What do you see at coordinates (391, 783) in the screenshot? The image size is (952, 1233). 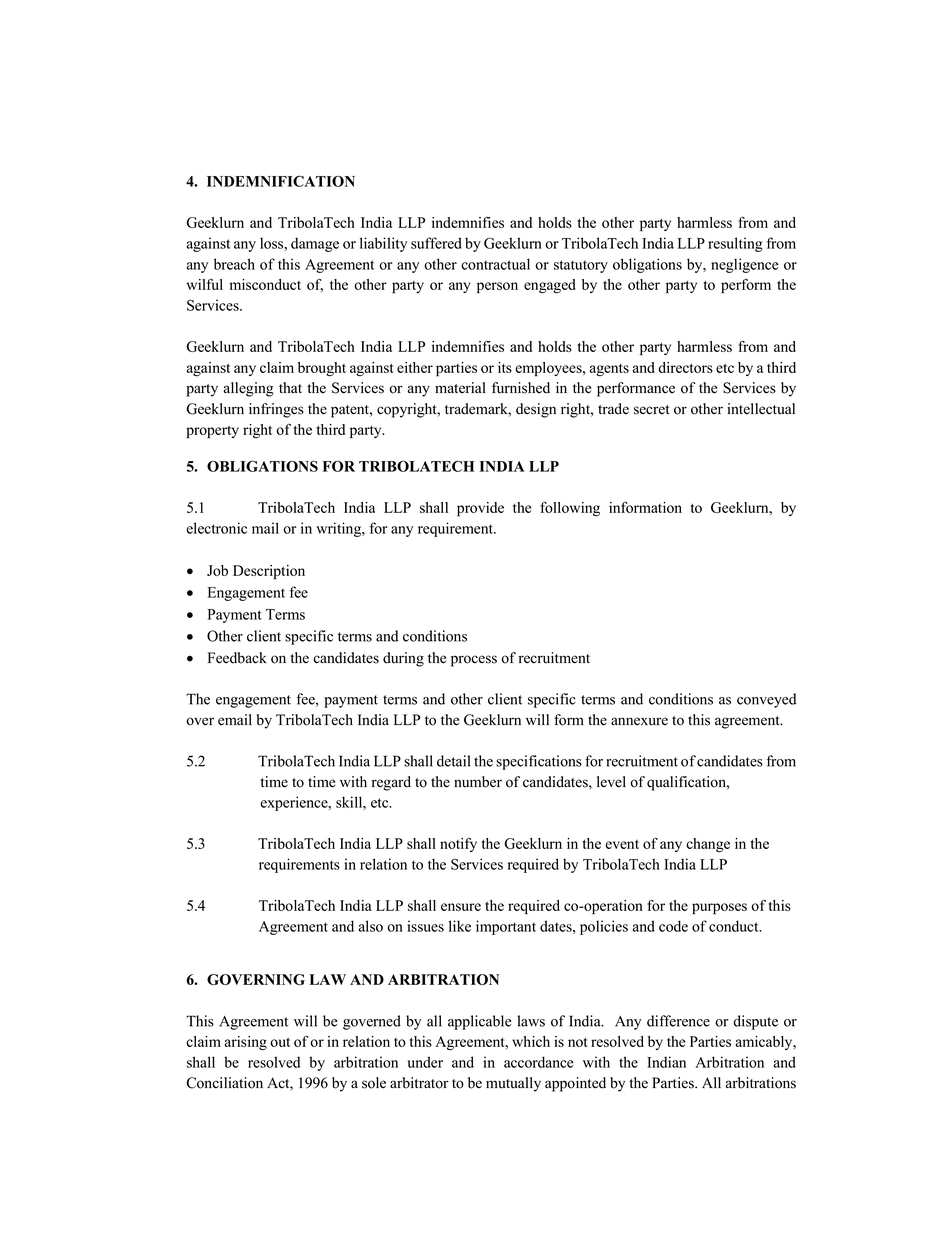 I see `regard` at bounding box center [391, 783].
